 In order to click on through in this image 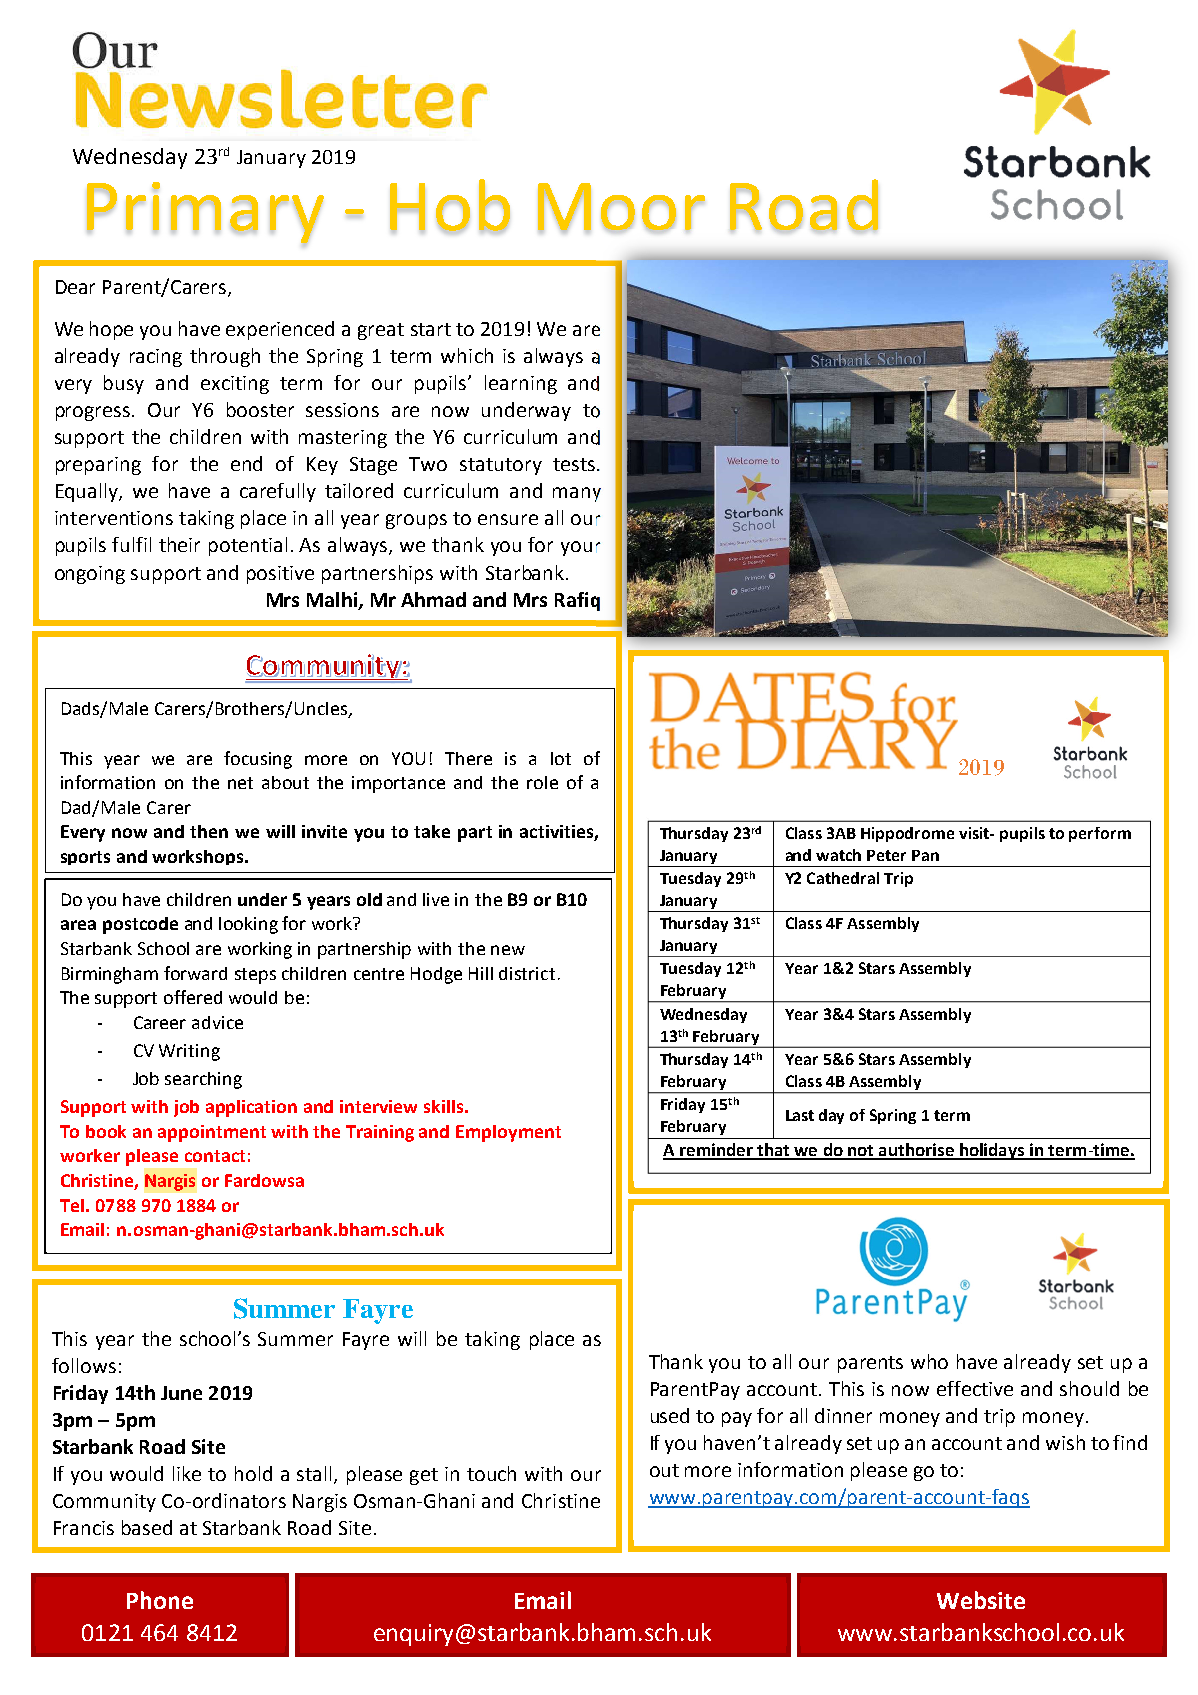, I will do `click(225, 357)`.
